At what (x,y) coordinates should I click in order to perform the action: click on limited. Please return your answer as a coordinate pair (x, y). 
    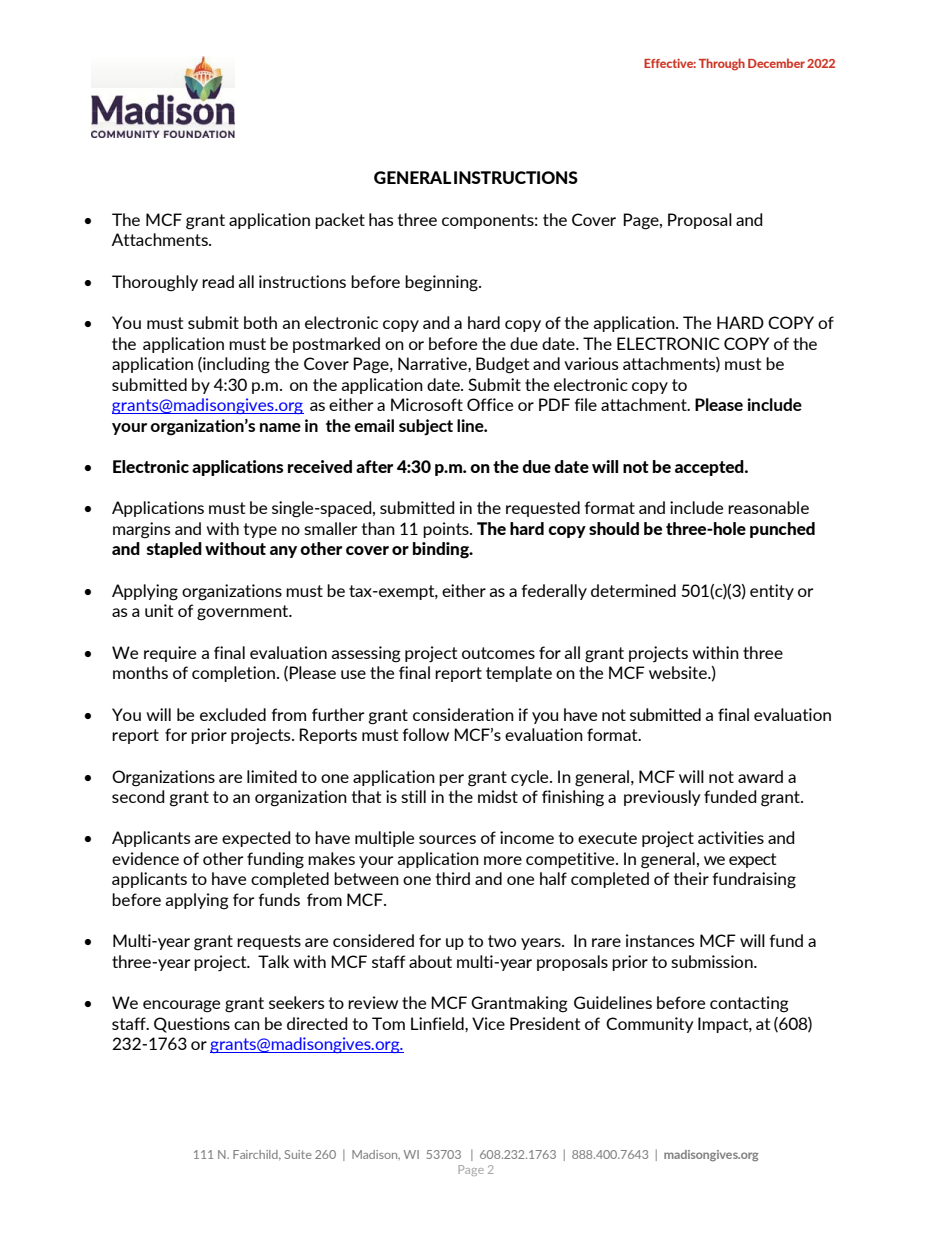
    Looking at the image, I should click on (272, 776).
